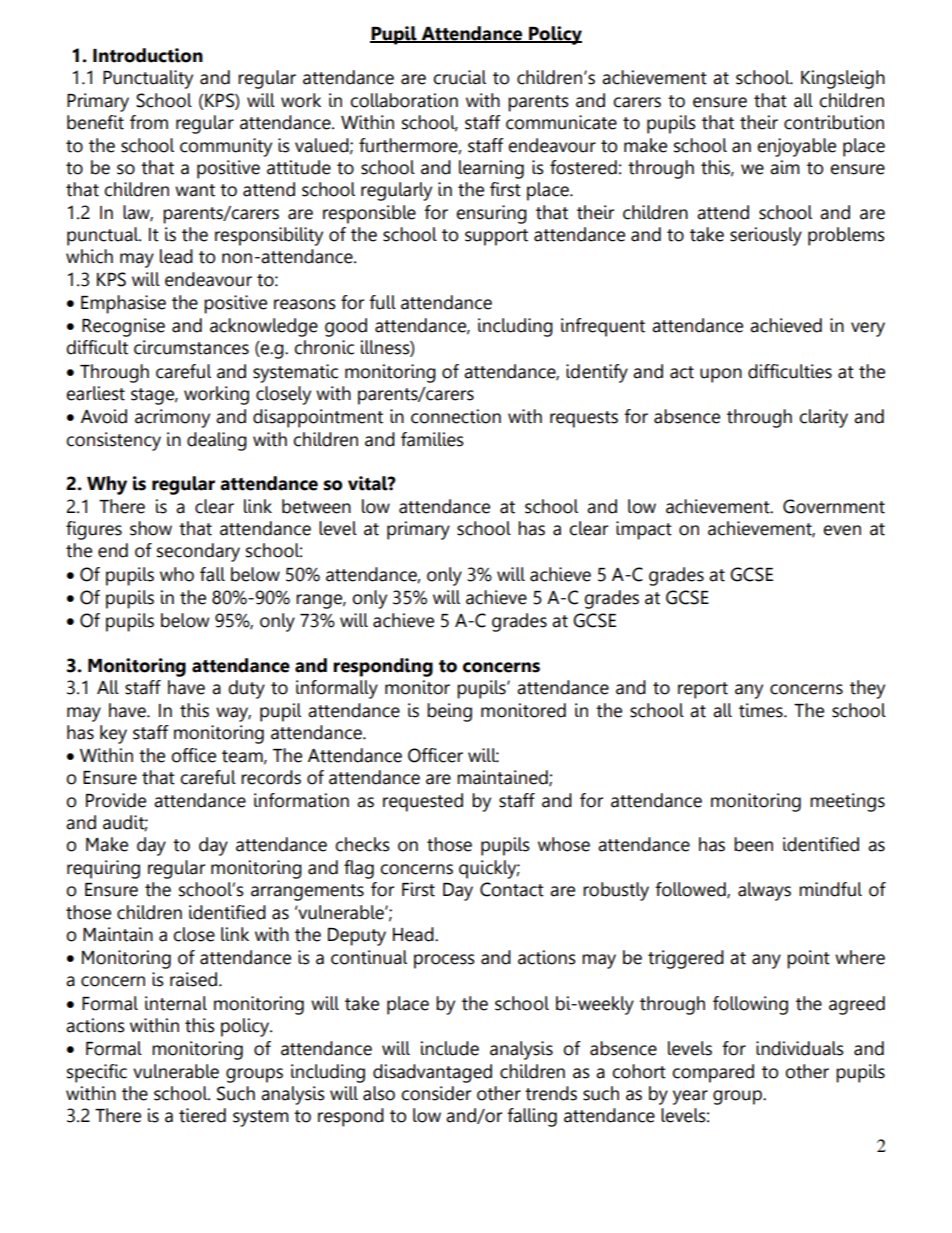 This screenshot has height=1233, width=952. I want to click on requested, so click(423, 802).
